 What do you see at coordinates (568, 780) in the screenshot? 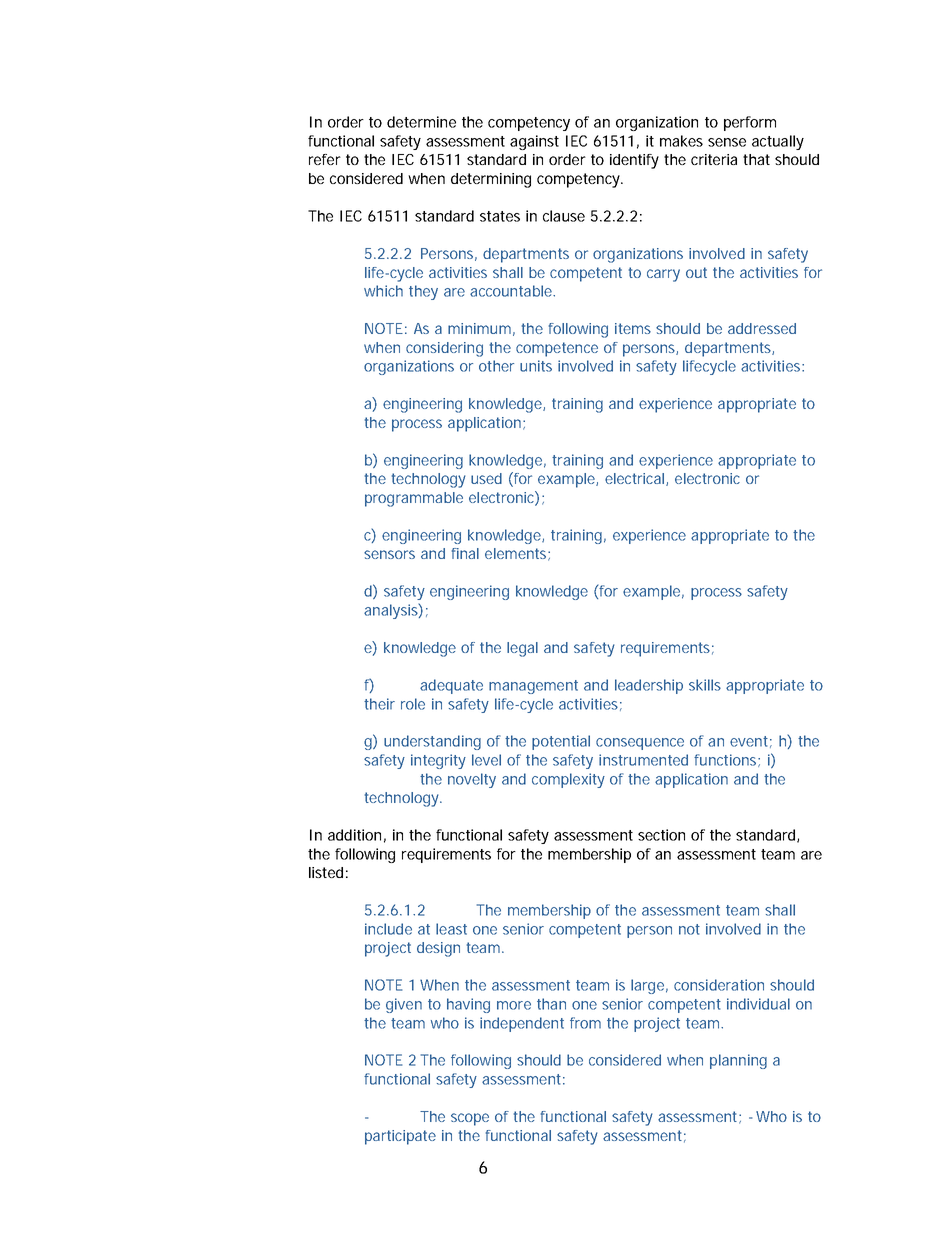
I see `complexity` at bounding box center [568, 780].
